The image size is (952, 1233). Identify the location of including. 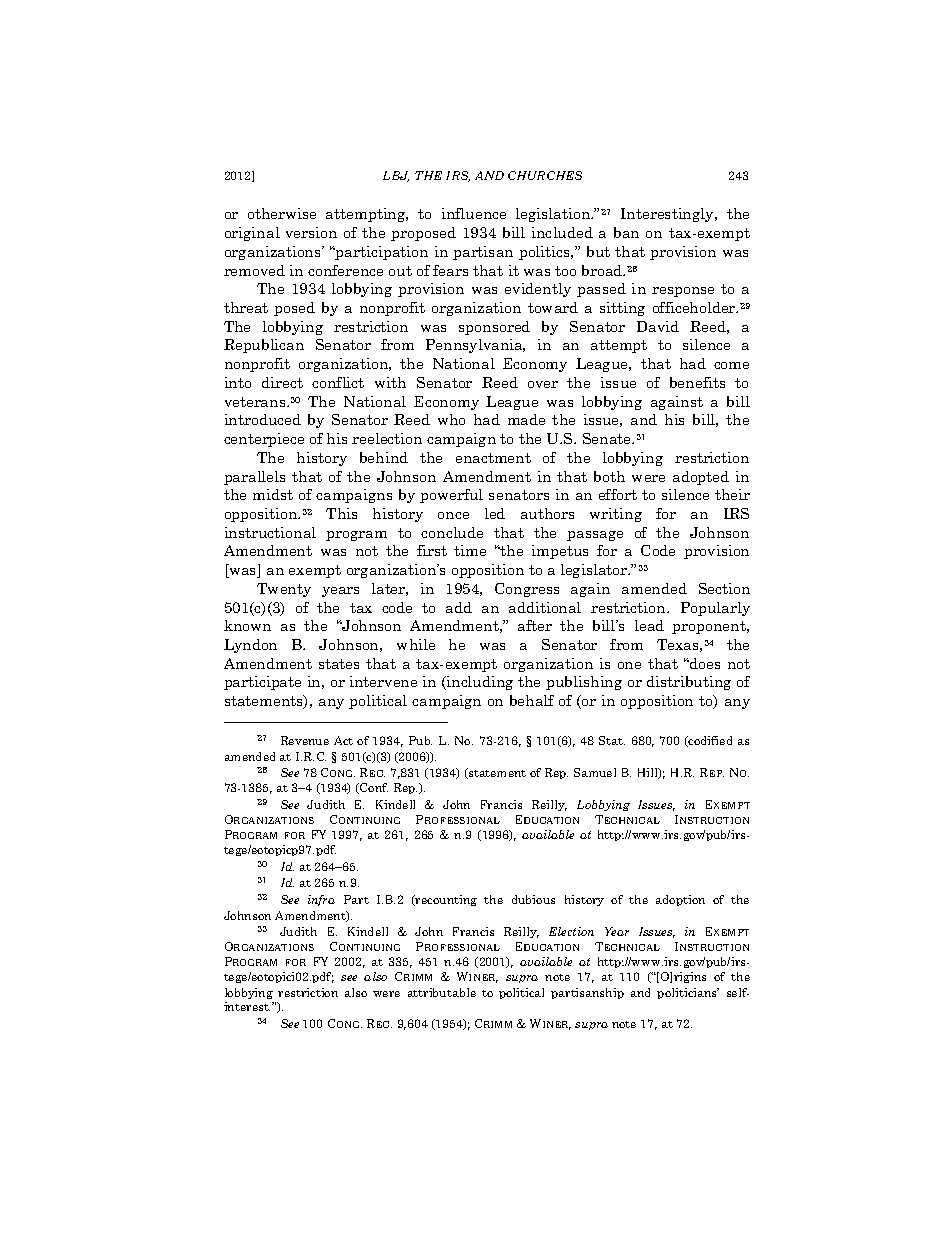
(479, 683).
